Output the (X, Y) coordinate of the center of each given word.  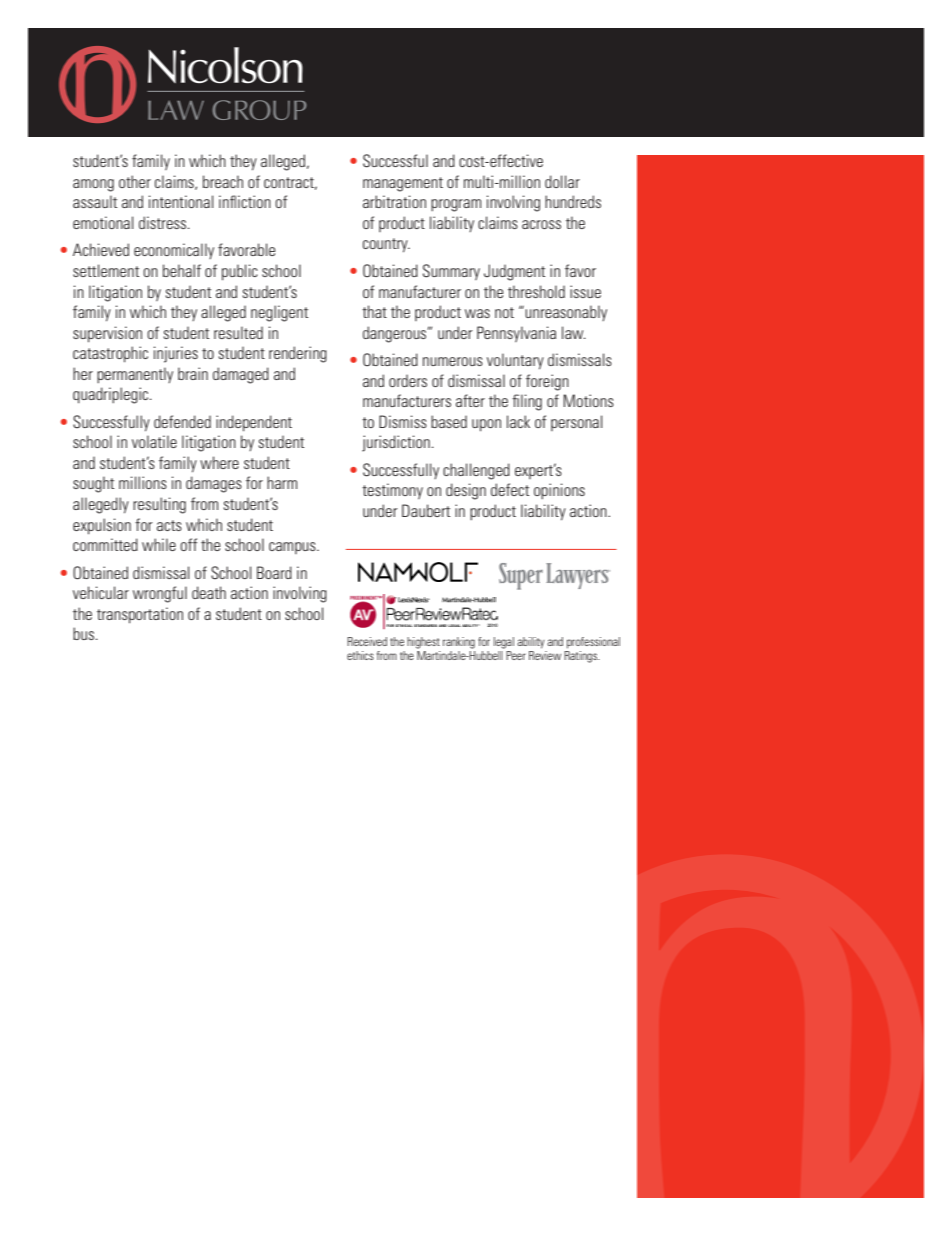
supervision (107, 334)
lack (518, 421)
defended (182, 421)
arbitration (394, 201)
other (135, 181)
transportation (140, 615)
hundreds (573, 201)
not (504, 312)
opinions (559, 491)
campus (293, 548)
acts (169, 525)
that (374, 311)
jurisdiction (396, 443)
